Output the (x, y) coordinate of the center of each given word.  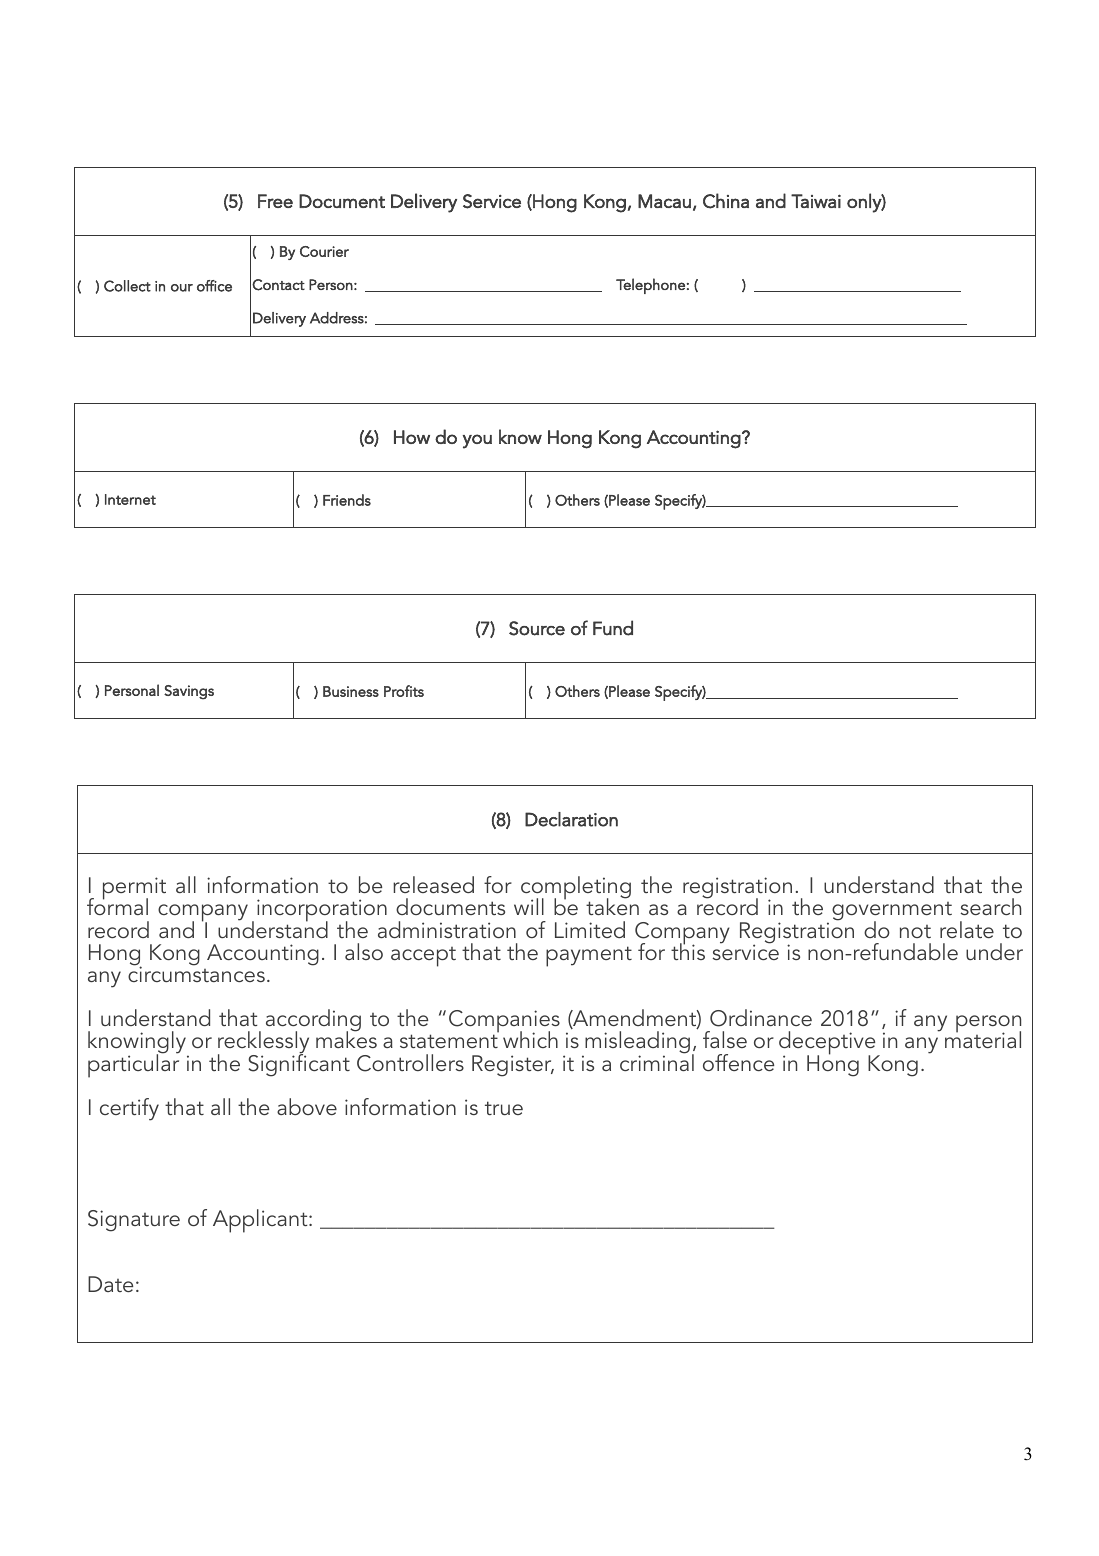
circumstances (196, 973)
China (726, 201)
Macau (664, 201)
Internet (130, 499)
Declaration (571, 819)
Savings (189, 692)
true (504, 1108)
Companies (504, 1023)
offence (738, 1062)
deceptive (828, 1044)
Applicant (261, 1221)
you (477, 441)
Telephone (650, 286)
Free (275, 201)
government (892, 913)
